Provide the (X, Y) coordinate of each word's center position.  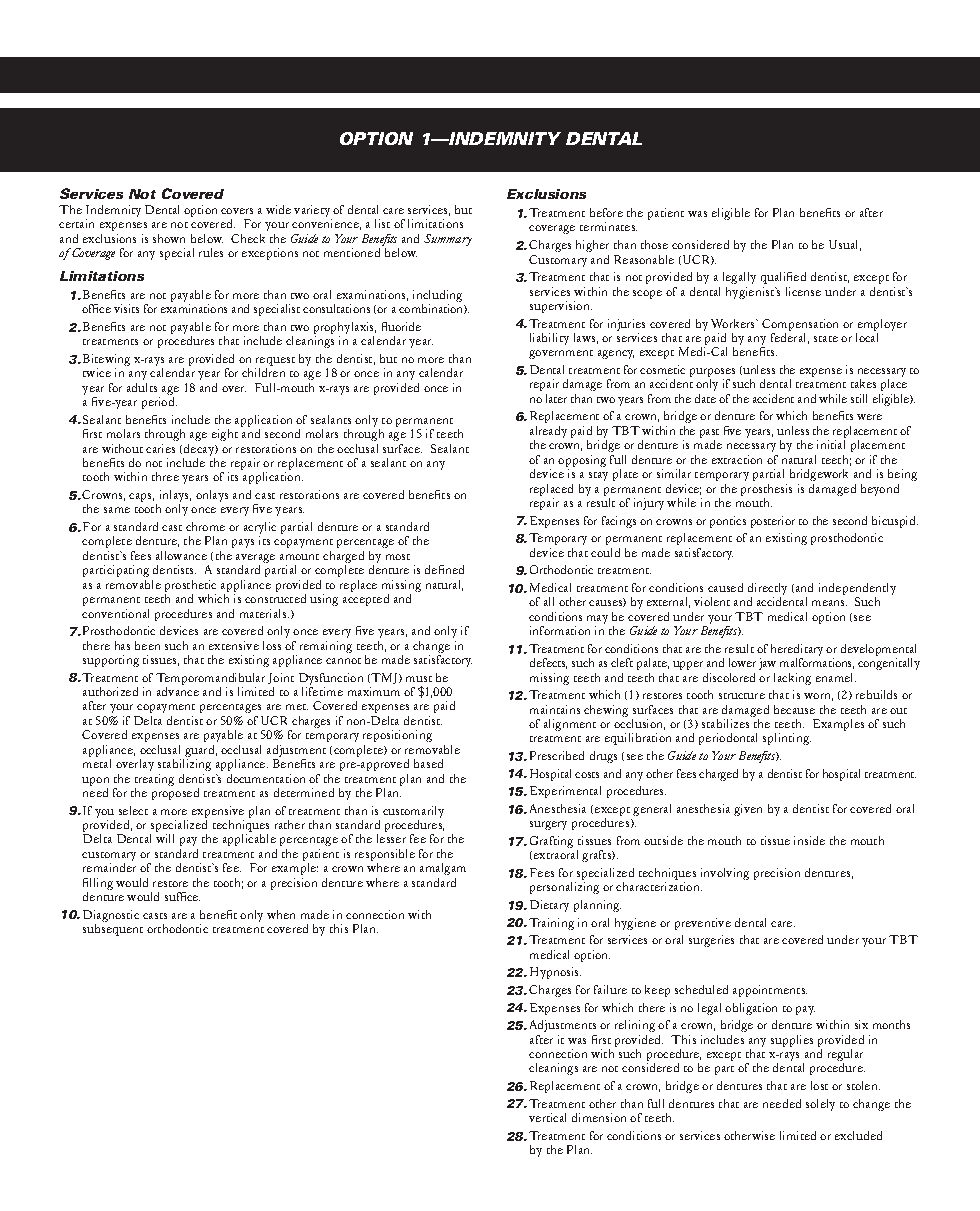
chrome (205, 526)
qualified (783, 278)
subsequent (113, 930)
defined (444, 569)
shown (169, 238)
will (165, 838)
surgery (548, 825)
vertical (547, 1117)
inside (809, 840)
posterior (773, 522)
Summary (448, 240)
